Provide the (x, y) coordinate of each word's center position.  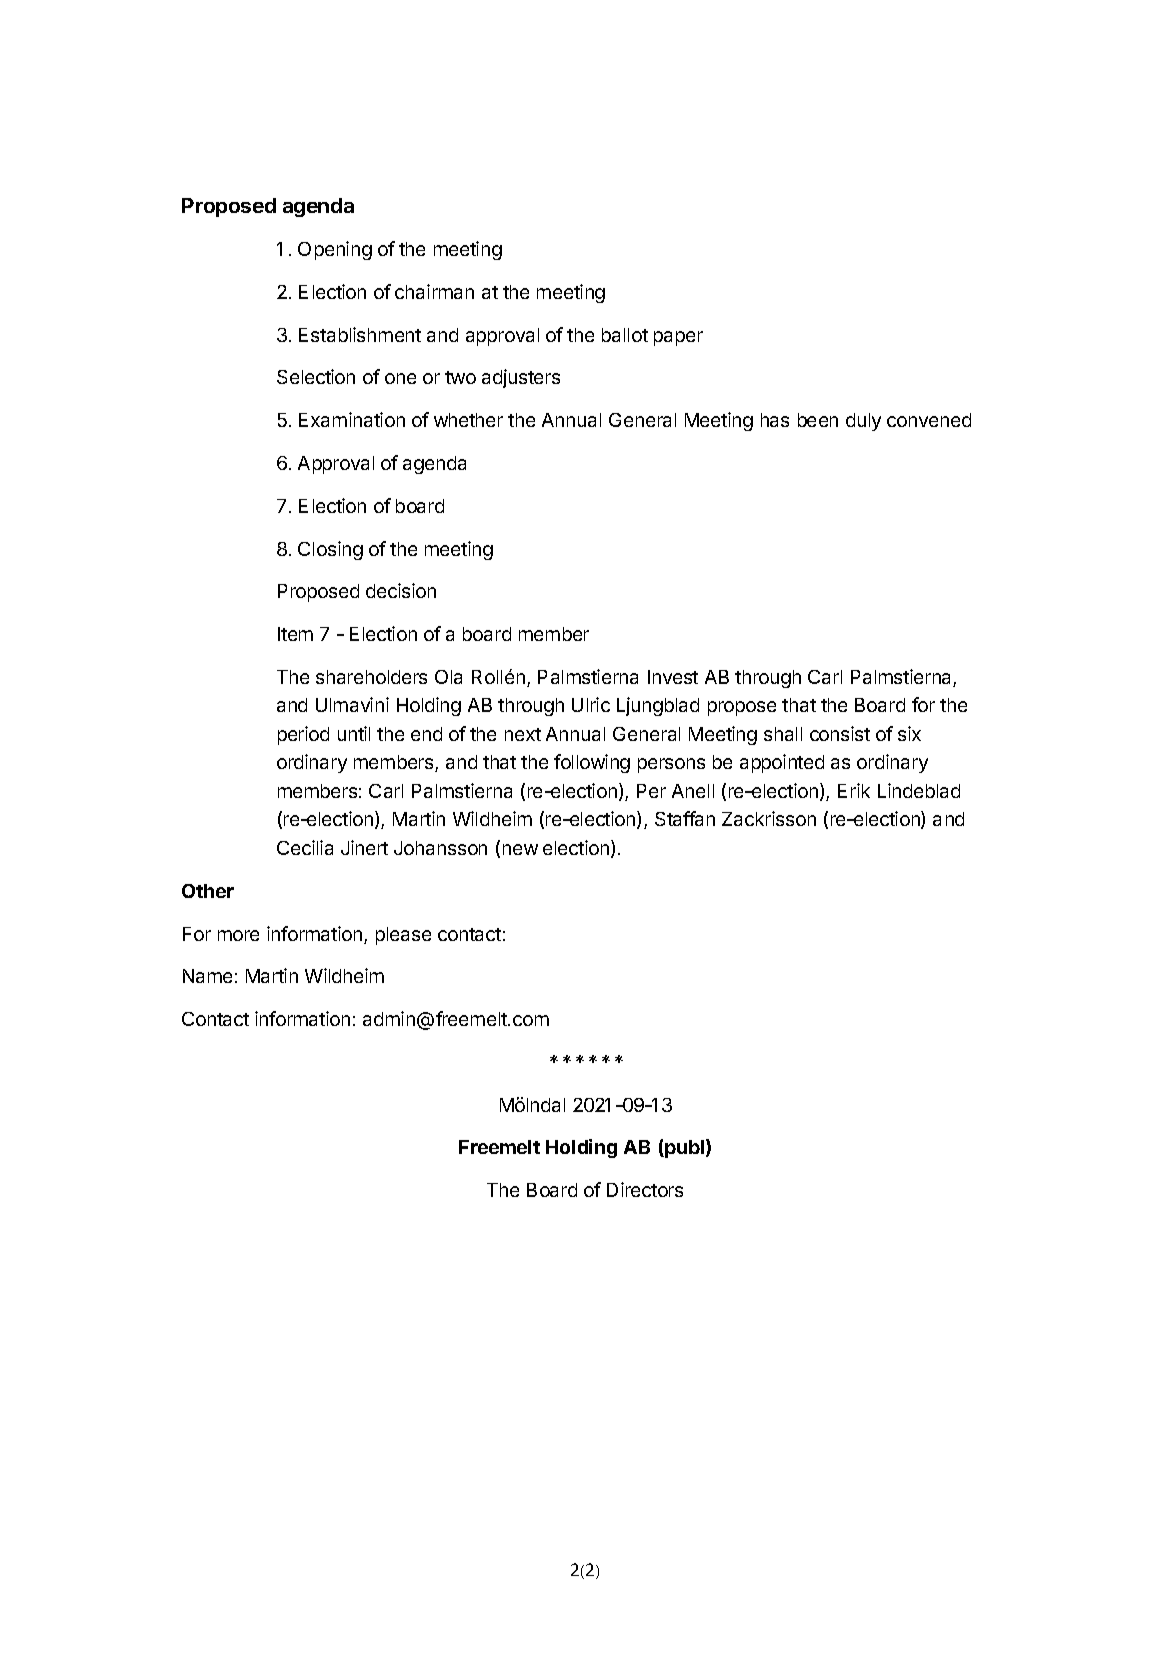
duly (863, 422)
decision (401, 590)
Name (207, 976)
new (520, 849)
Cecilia (305, 847)
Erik (854, 790)
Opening (335, 250)
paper (678, 338)
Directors (645, 1189)
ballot (625, 335)
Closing (330, 550)
